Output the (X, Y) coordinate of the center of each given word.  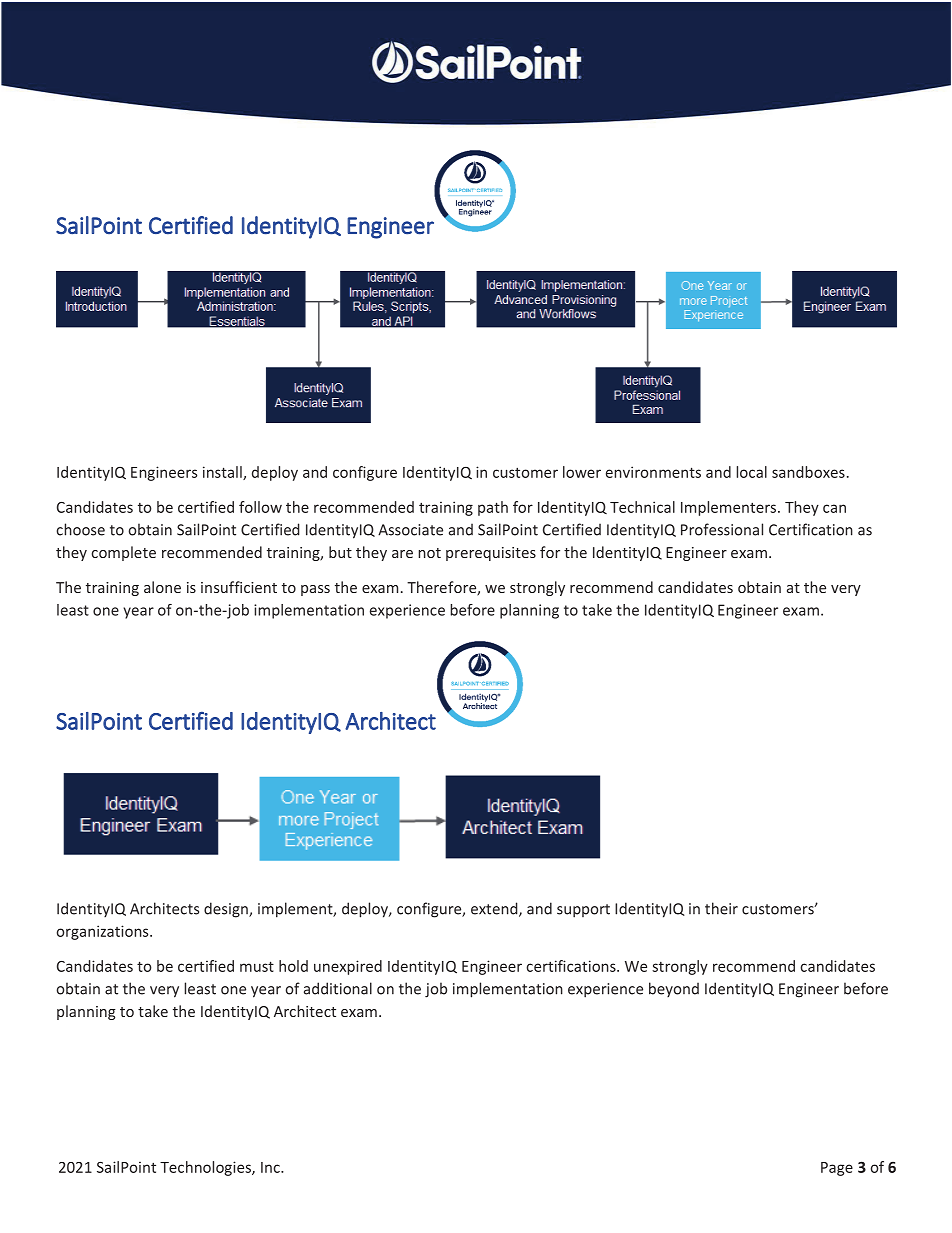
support (583, 911)
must (257, 966)
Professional (722, 529)
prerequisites (491, 554)
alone (162, 587)
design (227, 910)
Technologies (206, 1168)
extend (495, 909)
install (223, 473)
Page (837, 1169)
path (493, 508)
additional (338, 988)
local (751, 472)
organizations (104, 932)
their (721, 908)
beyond (674, 989)
